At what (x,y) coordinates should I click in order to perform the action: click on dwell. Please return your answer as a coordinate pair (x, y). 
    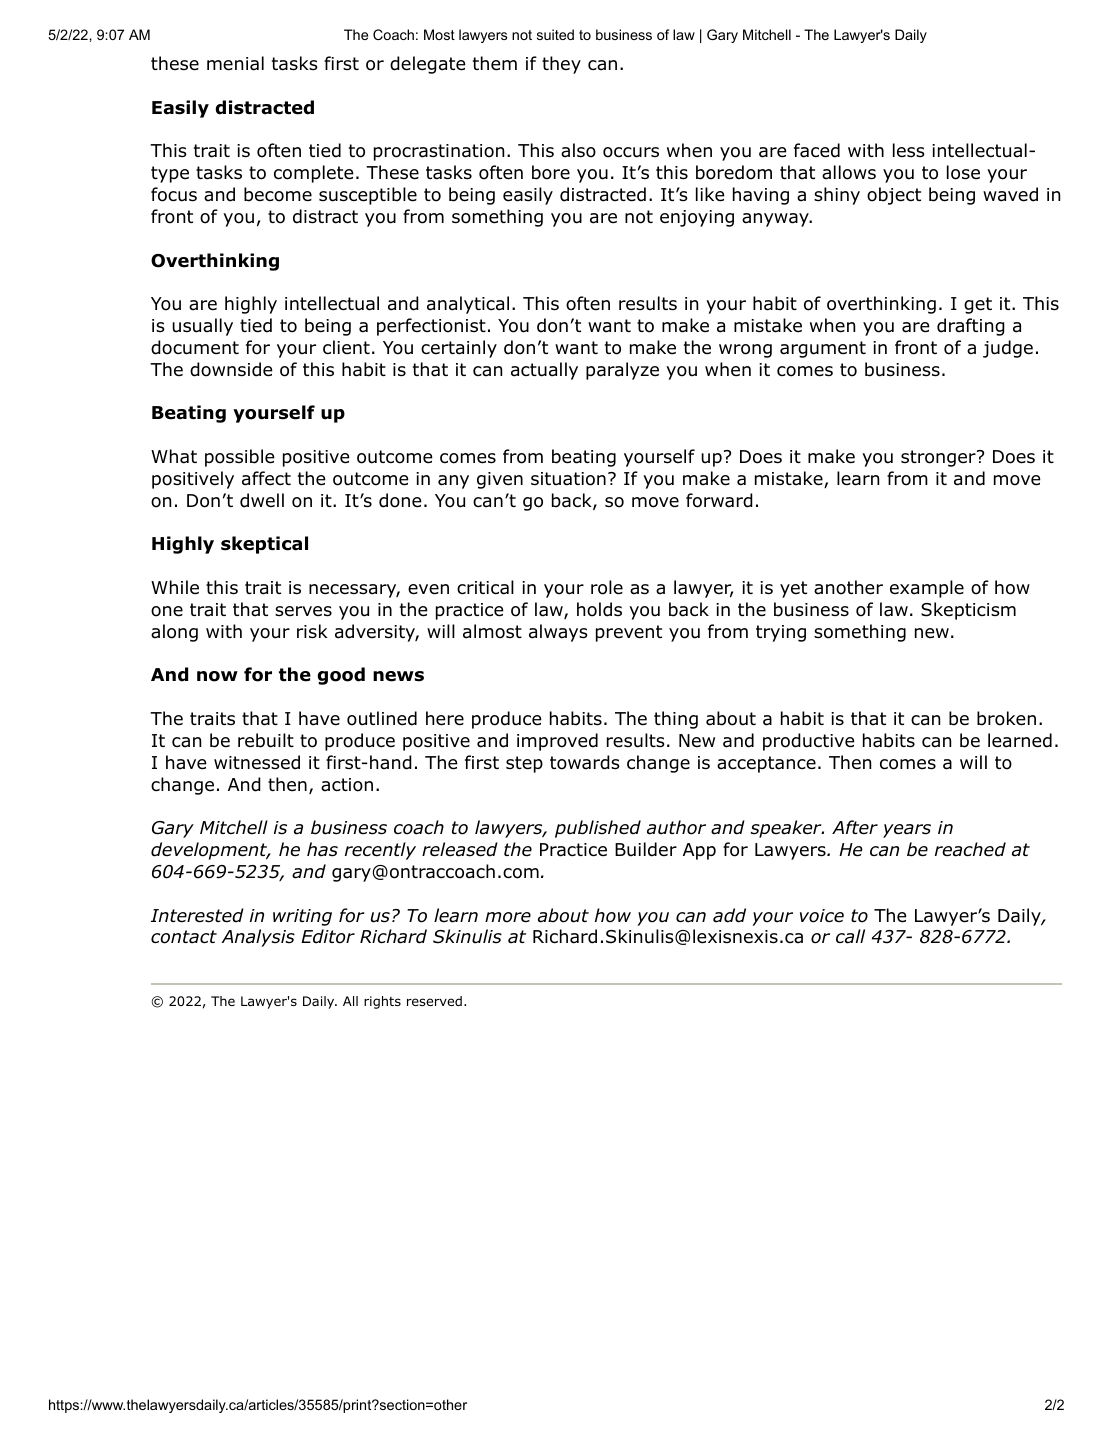
    Looking at the image, I should click on (262, 500).
